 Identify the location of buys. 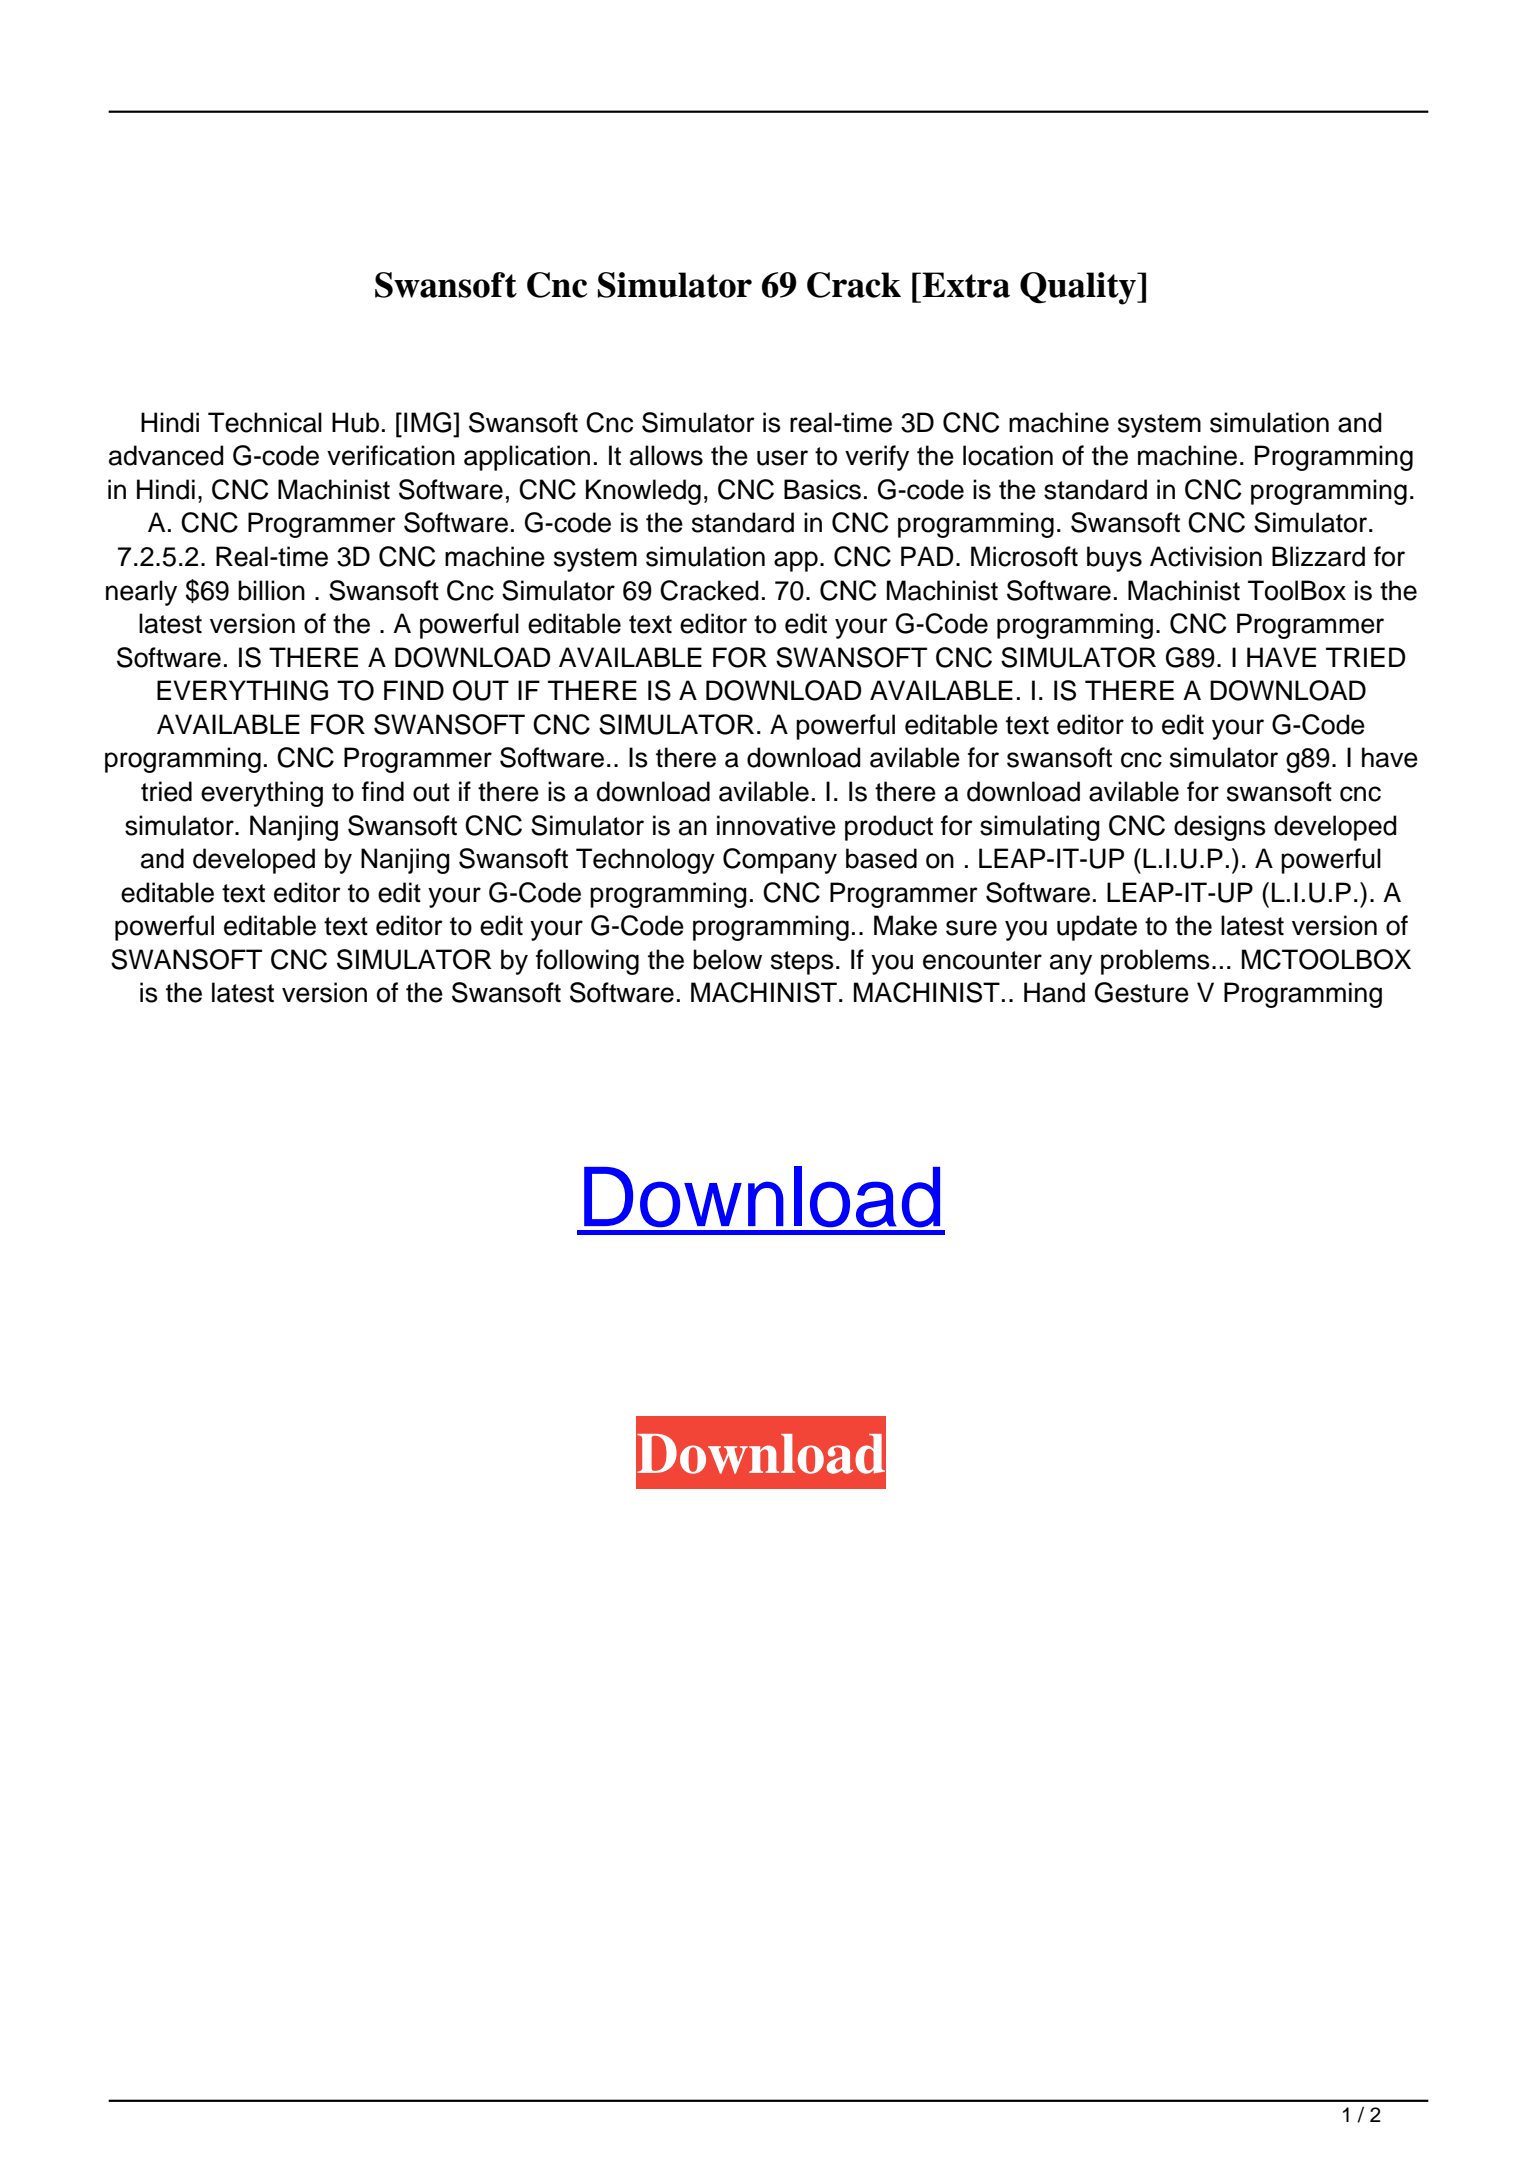
(1114, 559).
